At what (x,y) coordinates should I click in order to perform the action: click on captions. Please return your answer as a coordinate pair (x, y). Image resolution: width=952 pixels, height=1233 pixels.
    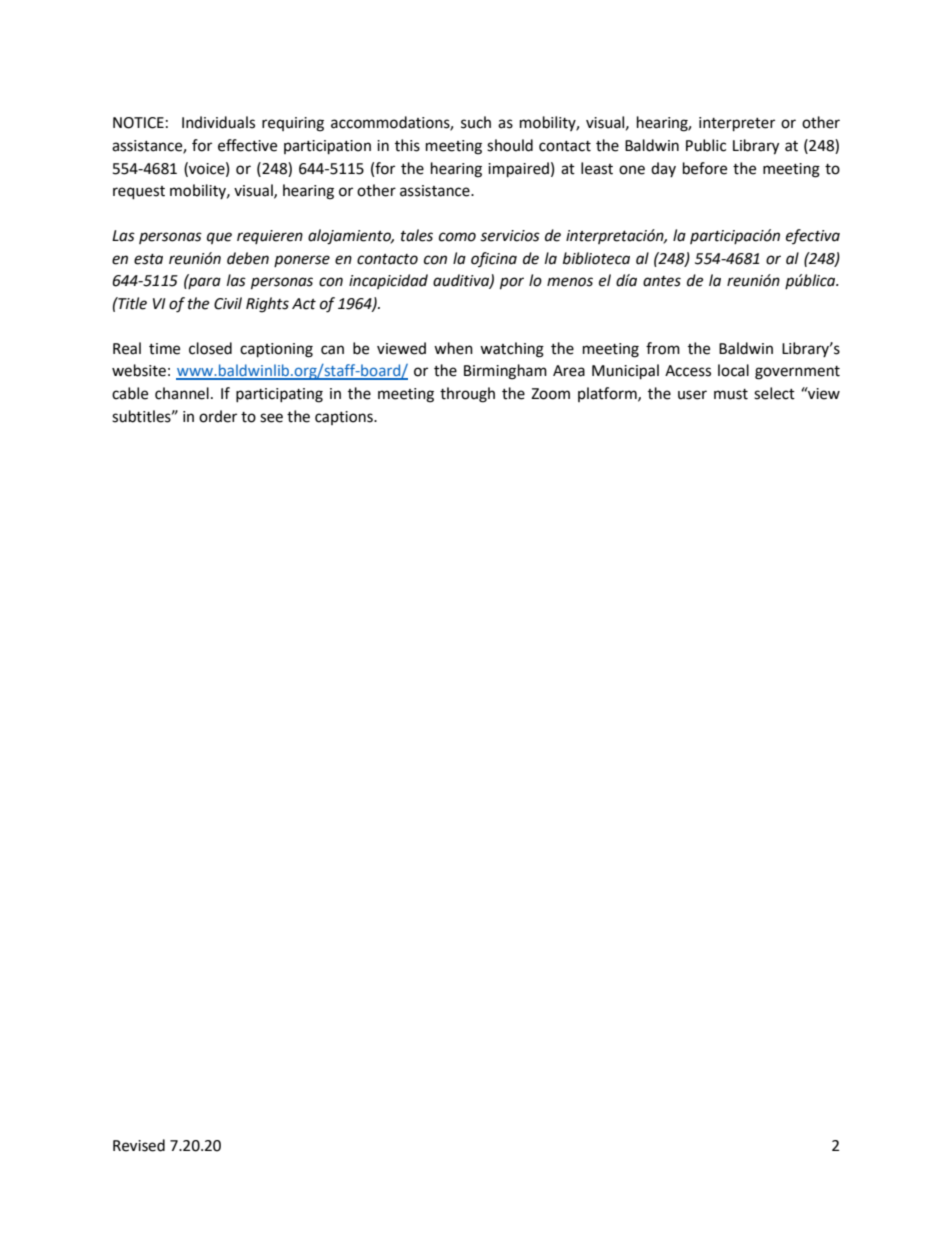
    Looking at the image, I should click on (345, 418).
